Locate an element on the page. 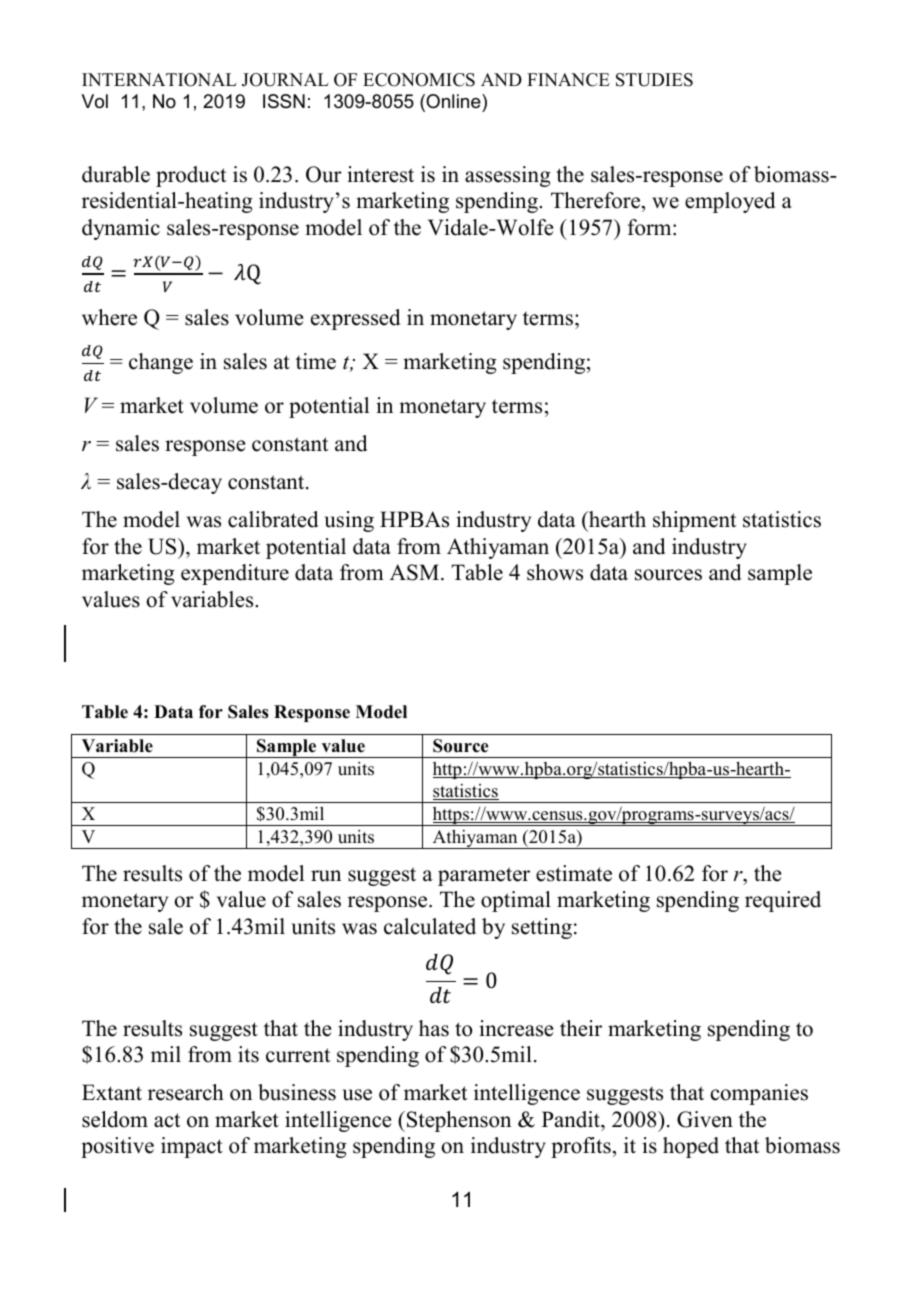 Image resolution: width=924 pixels, height=1305 pixels. change is located at coordinates (161, 363).
